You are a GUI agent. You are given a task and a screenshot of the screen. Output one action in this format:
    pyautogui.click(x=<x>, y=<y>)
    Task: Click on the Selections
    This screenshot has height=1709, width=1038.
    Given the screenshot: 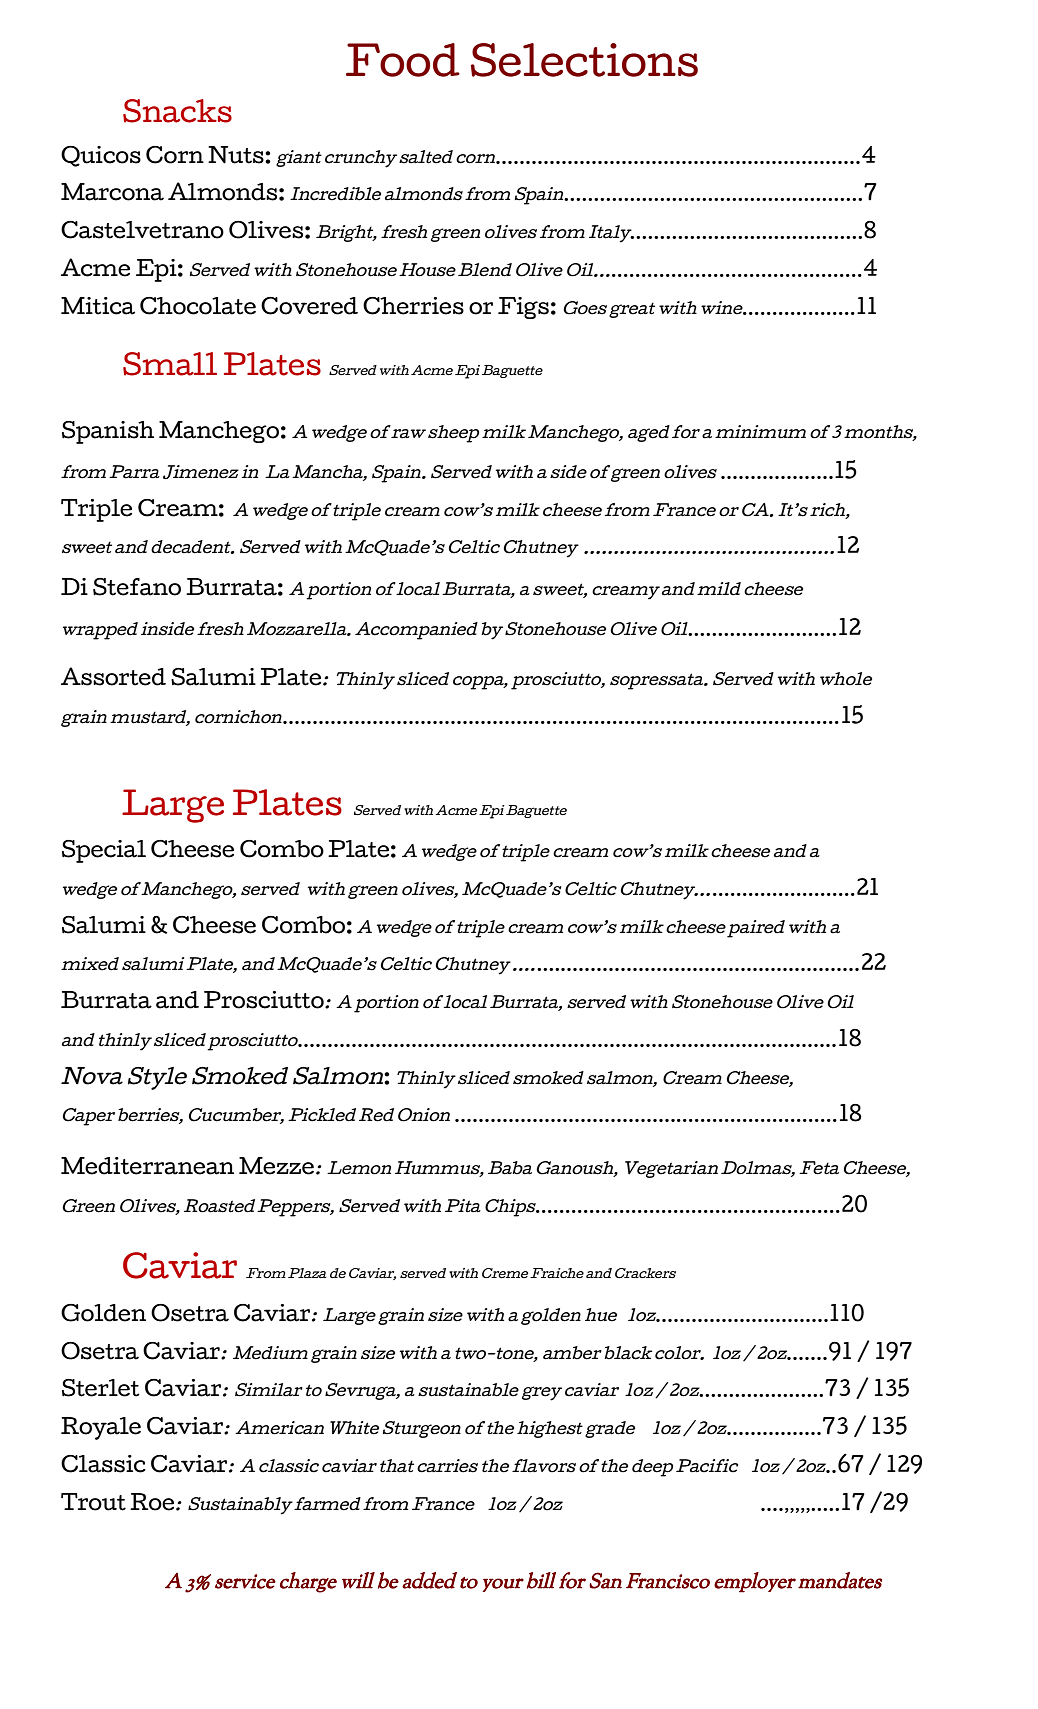 What is the action you would take?
    pyautogui.click(x=584, y=60)
